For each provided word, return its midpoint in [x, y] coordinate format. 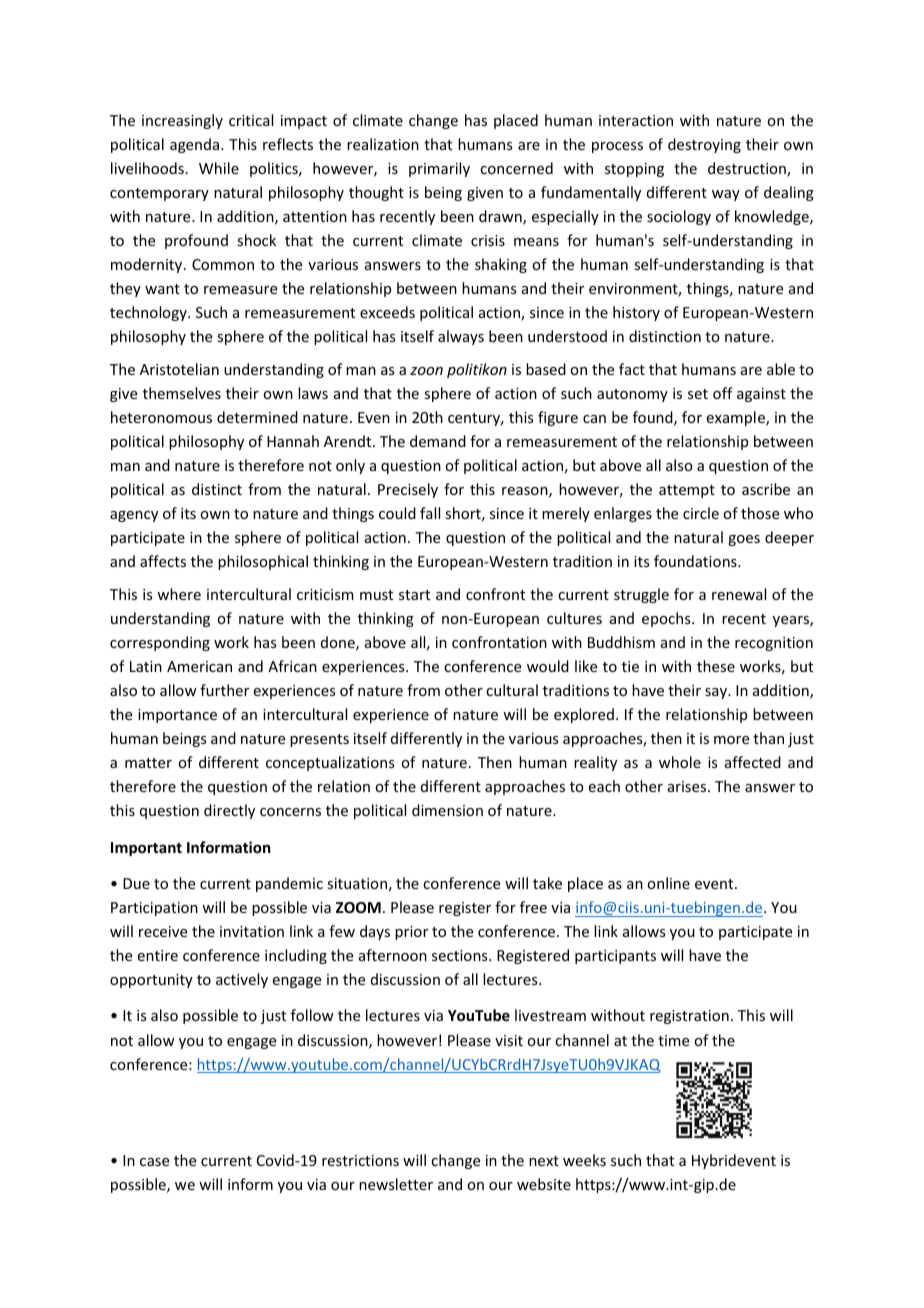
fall [430, 513]
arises [688, 786]
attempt [687, 491]
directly [229, 811]
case [154, 1162]
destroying [704, 145]
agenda [196, 145]
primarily [439, 169]
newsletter [396, 1184]
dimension [447, 810]
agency [134, 516]
